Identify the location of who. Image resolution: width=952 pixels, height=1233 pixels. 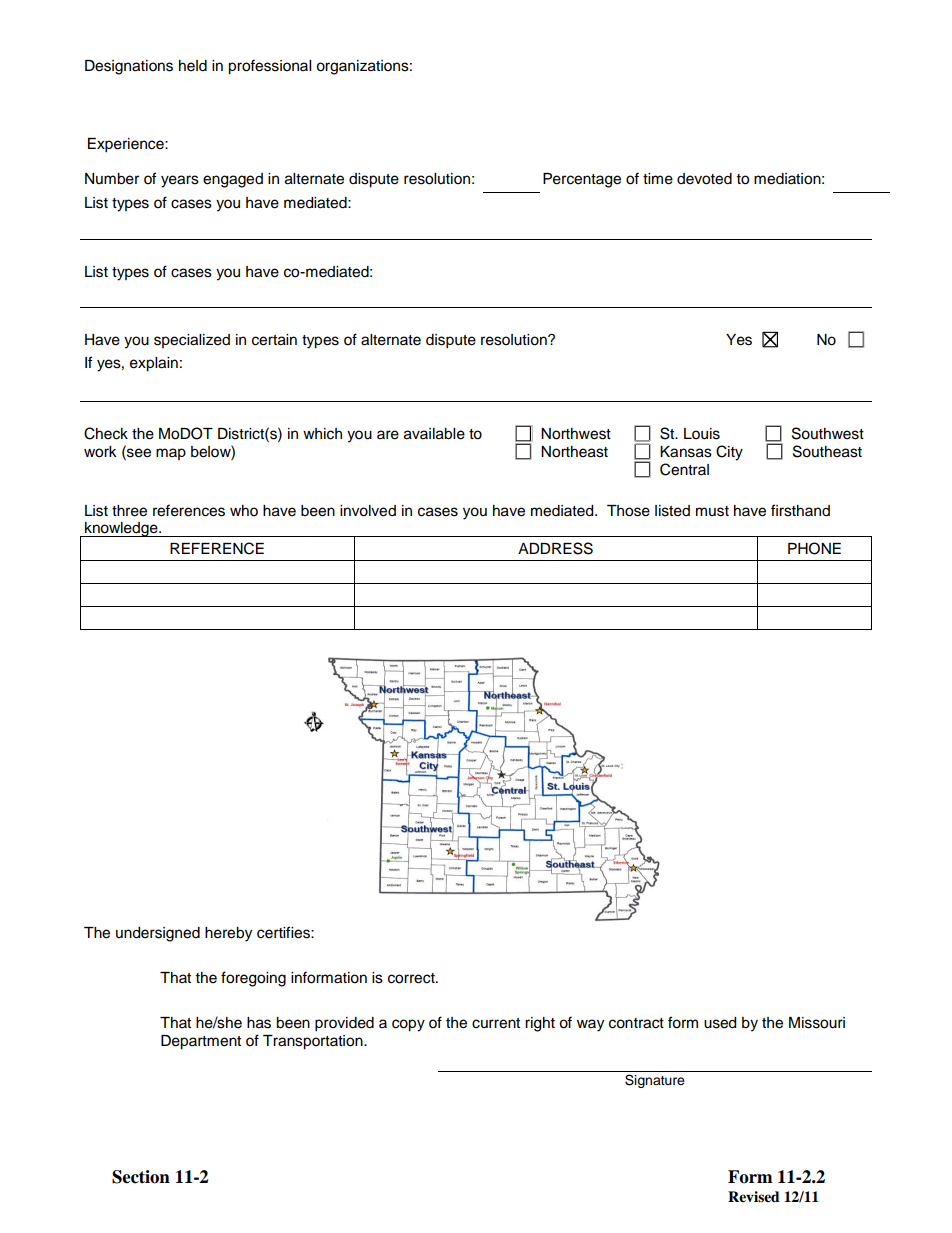
(244, 511).
